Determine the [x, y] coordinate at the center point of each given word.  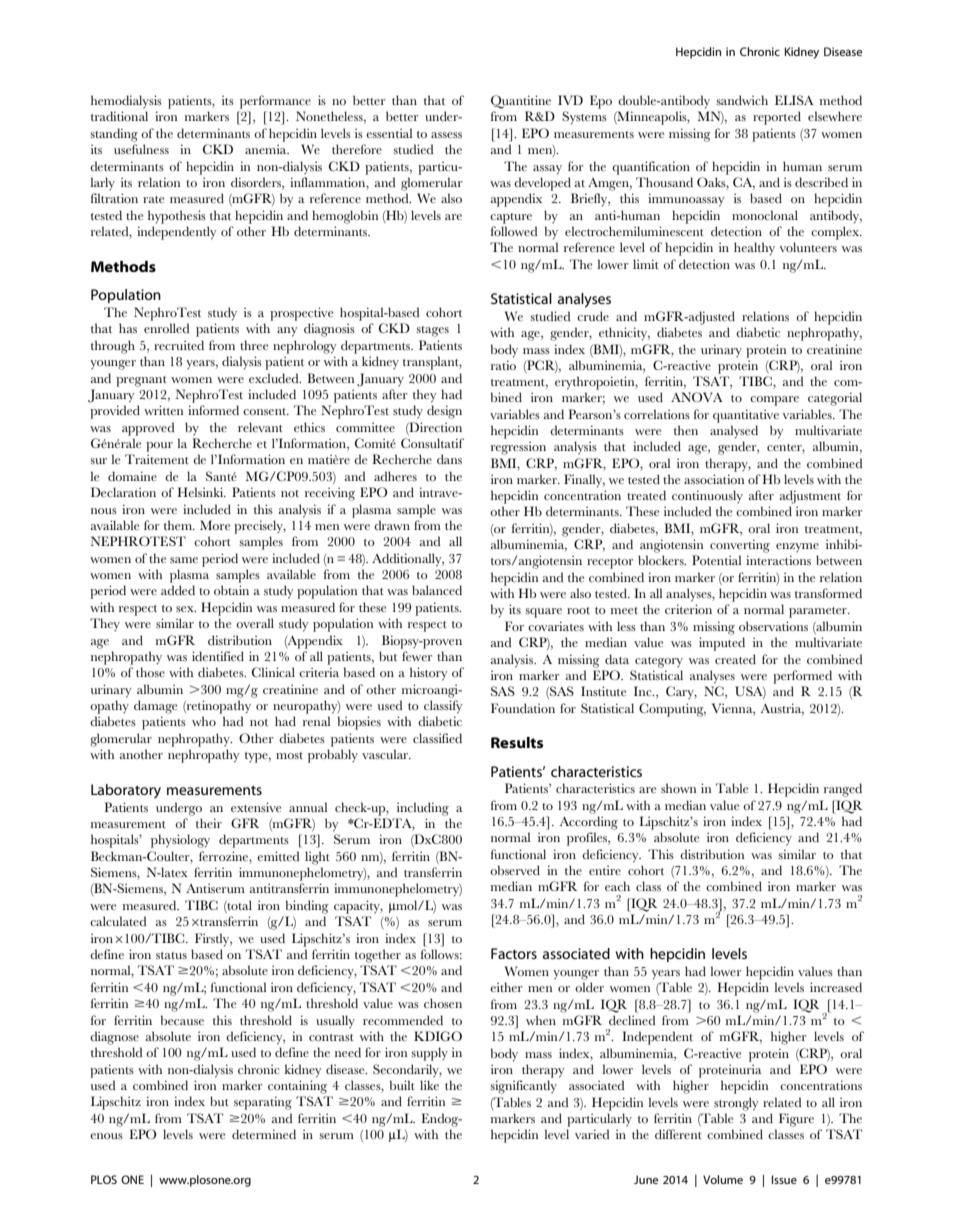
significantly [523, 1087]
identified [218, 656]
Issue [784, 1179]
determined [264, 1134]
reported [777, 118]
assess [446, 135]
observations [773, 626]
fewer [417, 656]
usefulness [141, 149]
